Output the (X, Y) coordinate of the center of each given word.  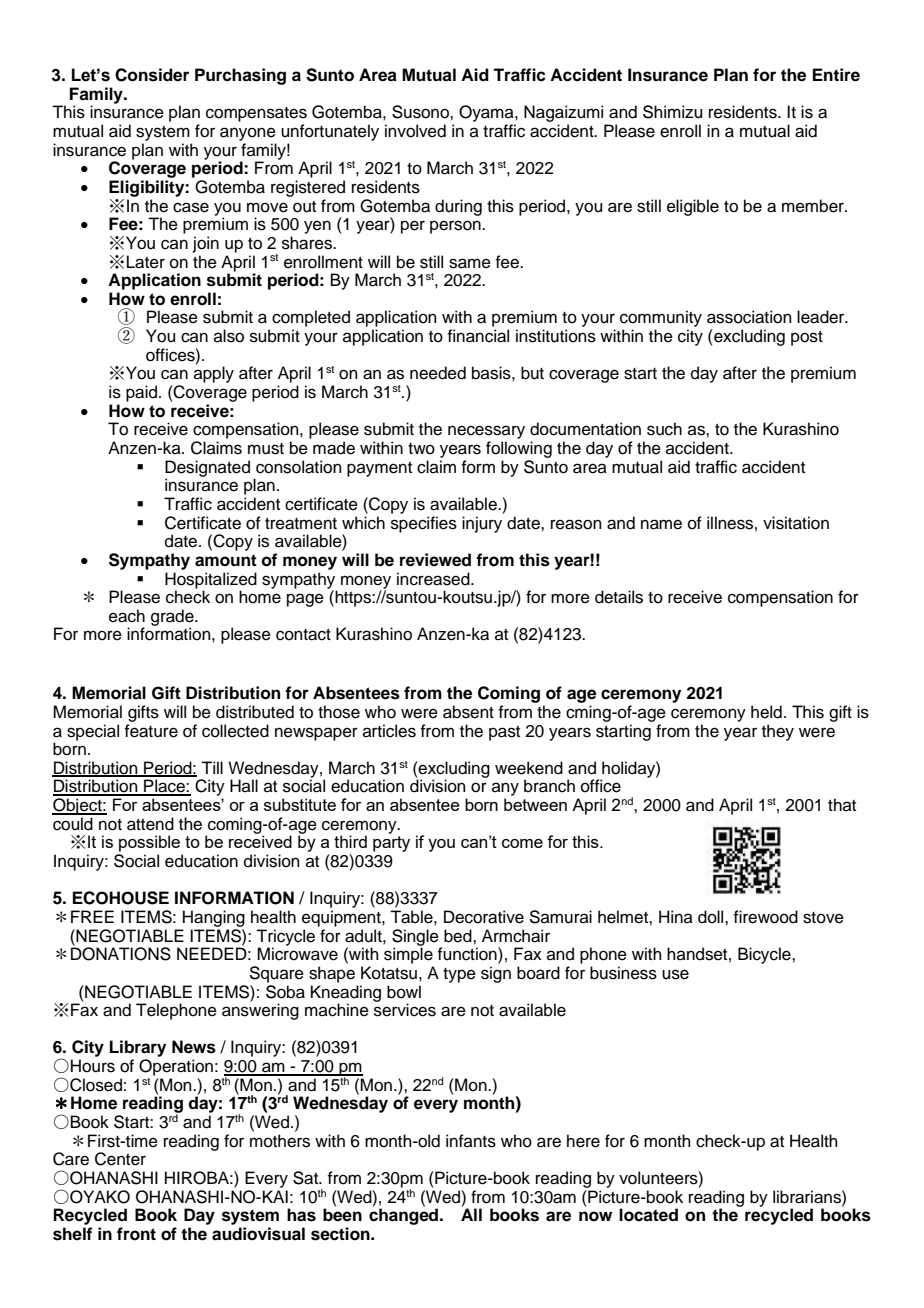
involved (415, 131)
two (421, 449)
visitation (796, 523)
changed (405, 1216)
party (391, 844)
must (266, 449)
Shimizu (672, 112)
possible (149, 843)
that (842, 804)
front (136, 1234)
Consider (152, 75)
